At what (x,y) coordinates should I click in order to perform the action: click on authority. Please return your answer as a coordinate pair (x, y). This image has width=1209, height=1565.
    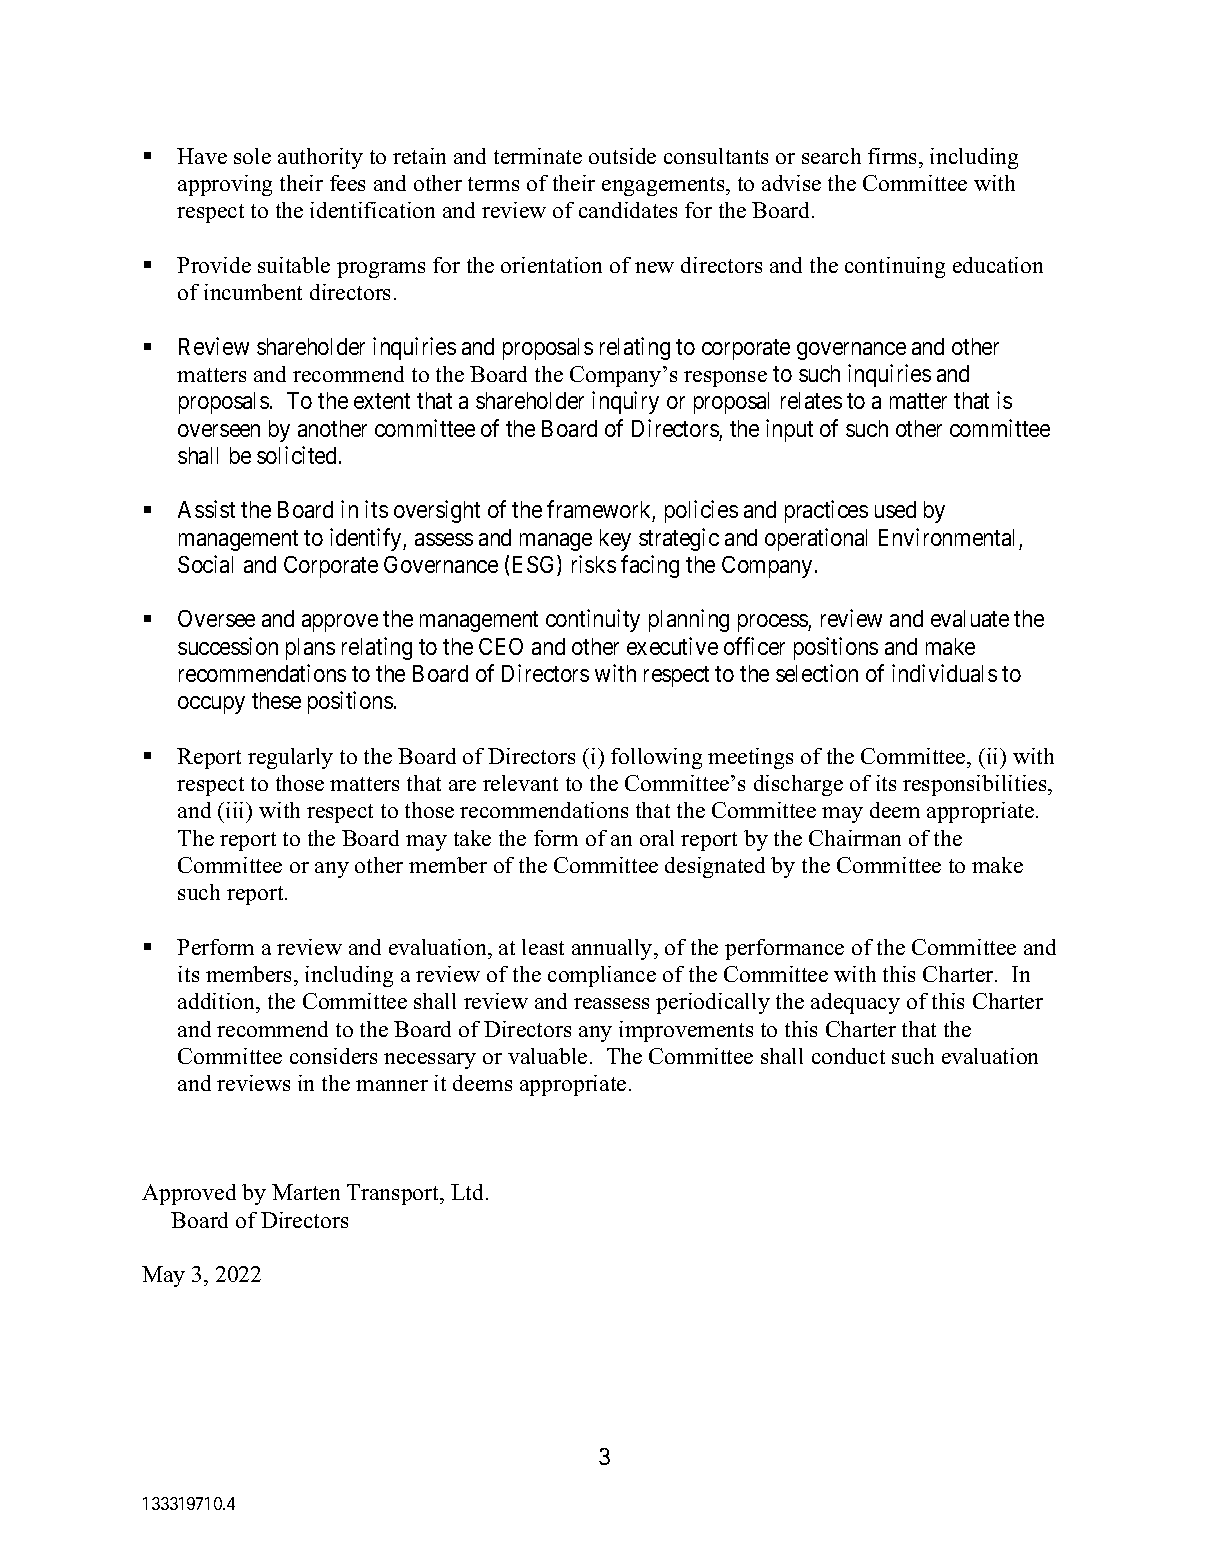
    Looking at the image, I should click on (320, 158).
